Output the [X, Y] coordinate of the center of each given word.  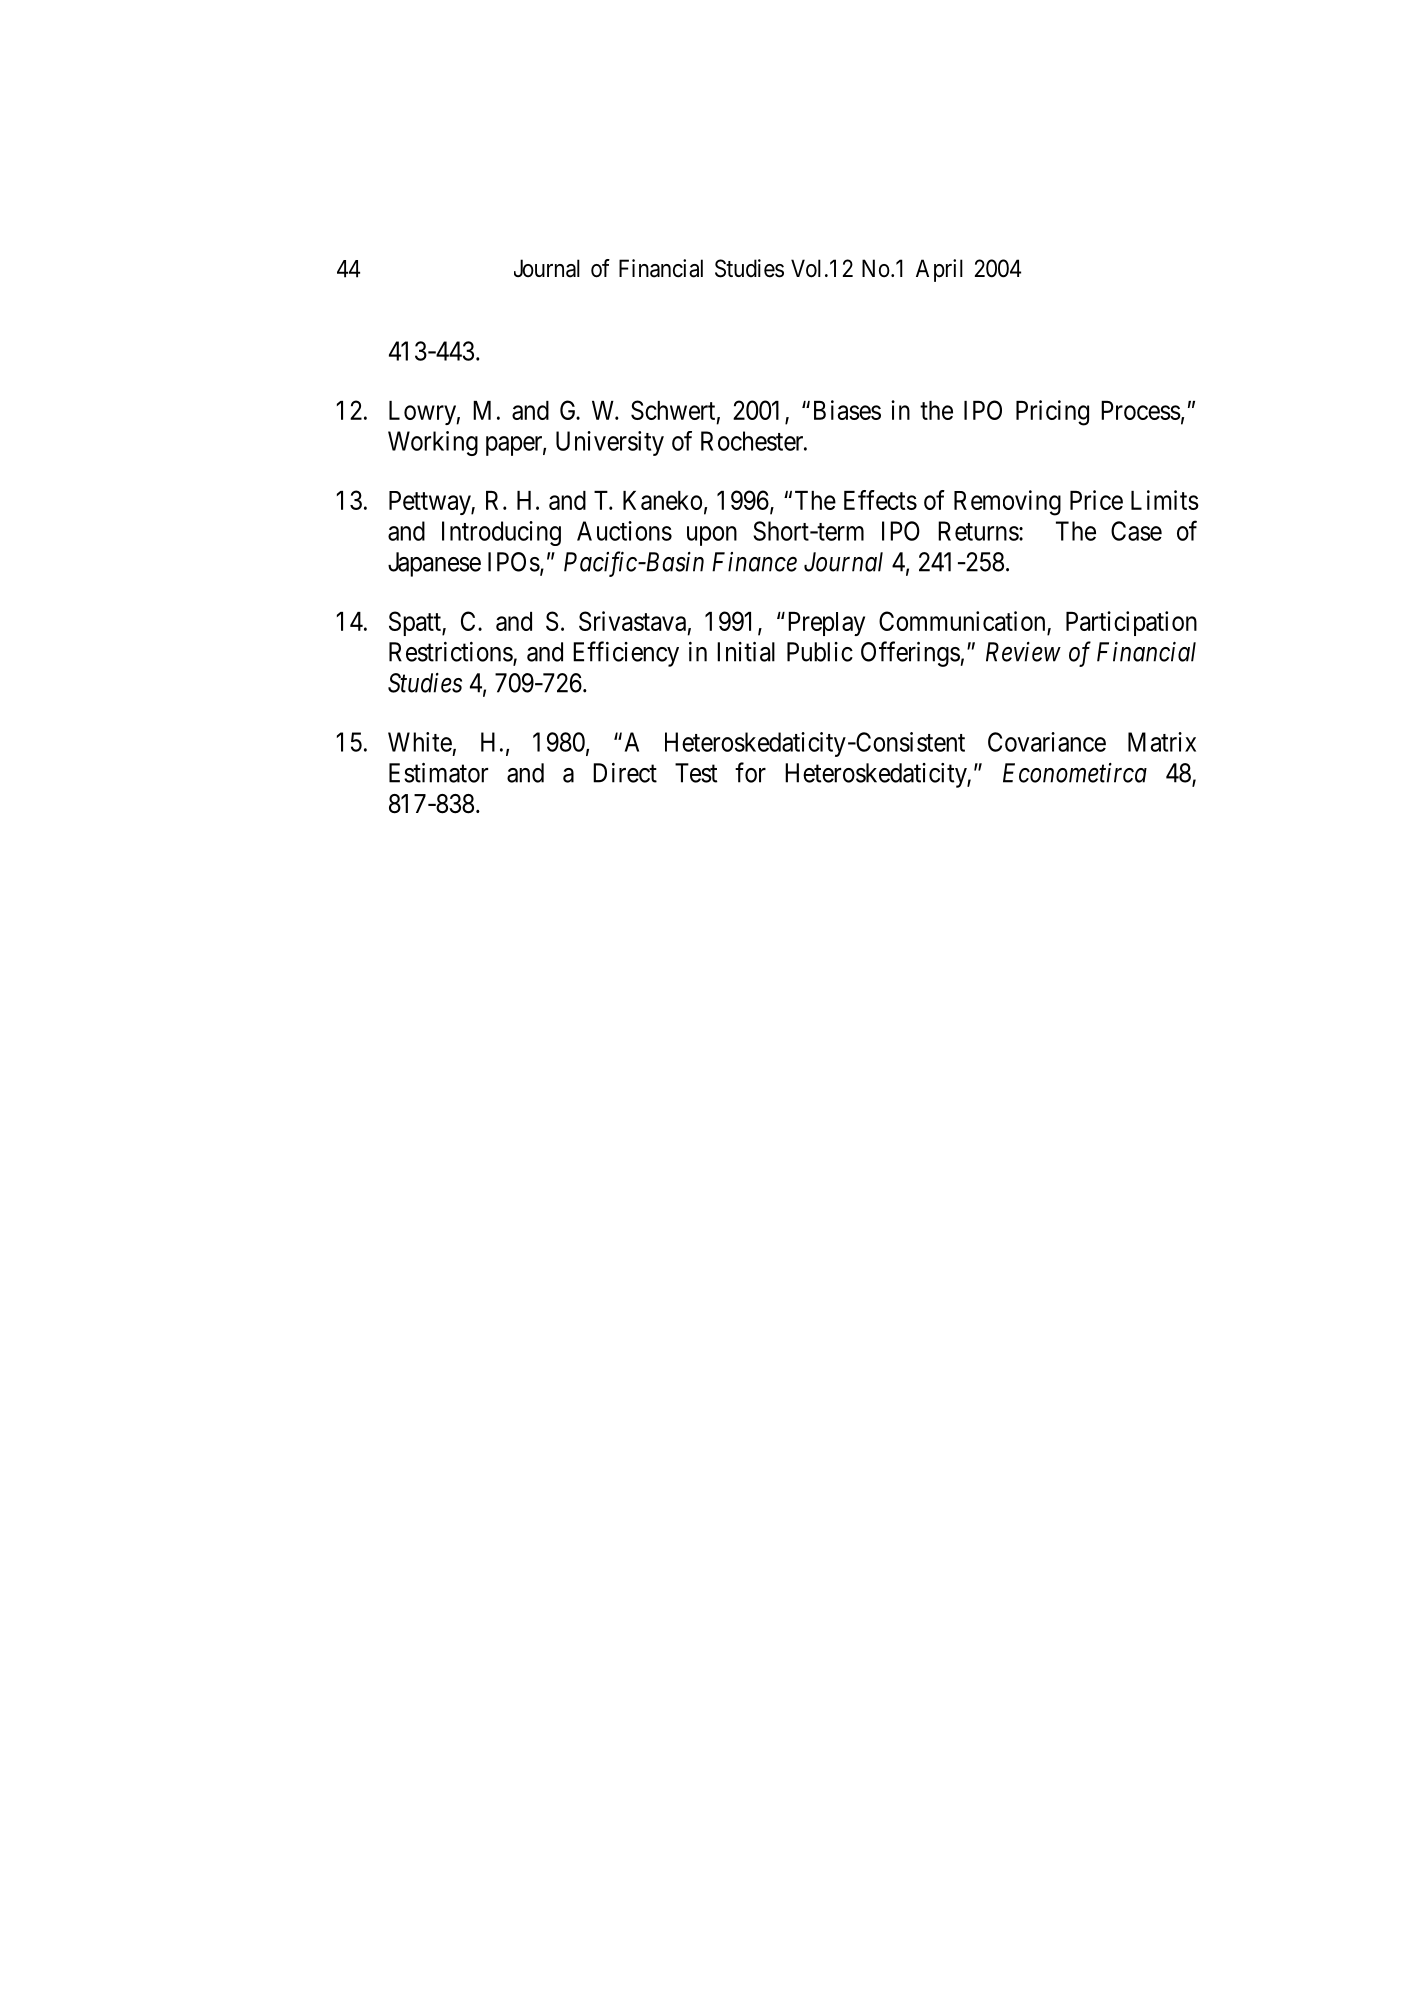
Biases [847, 410]
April [939, 270]
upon [712, 536]
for [750, 772]
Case [1136, 531]
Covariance [1047, 742]
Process [1141, 410]
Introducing [501, 533]
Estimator [438, 773]
